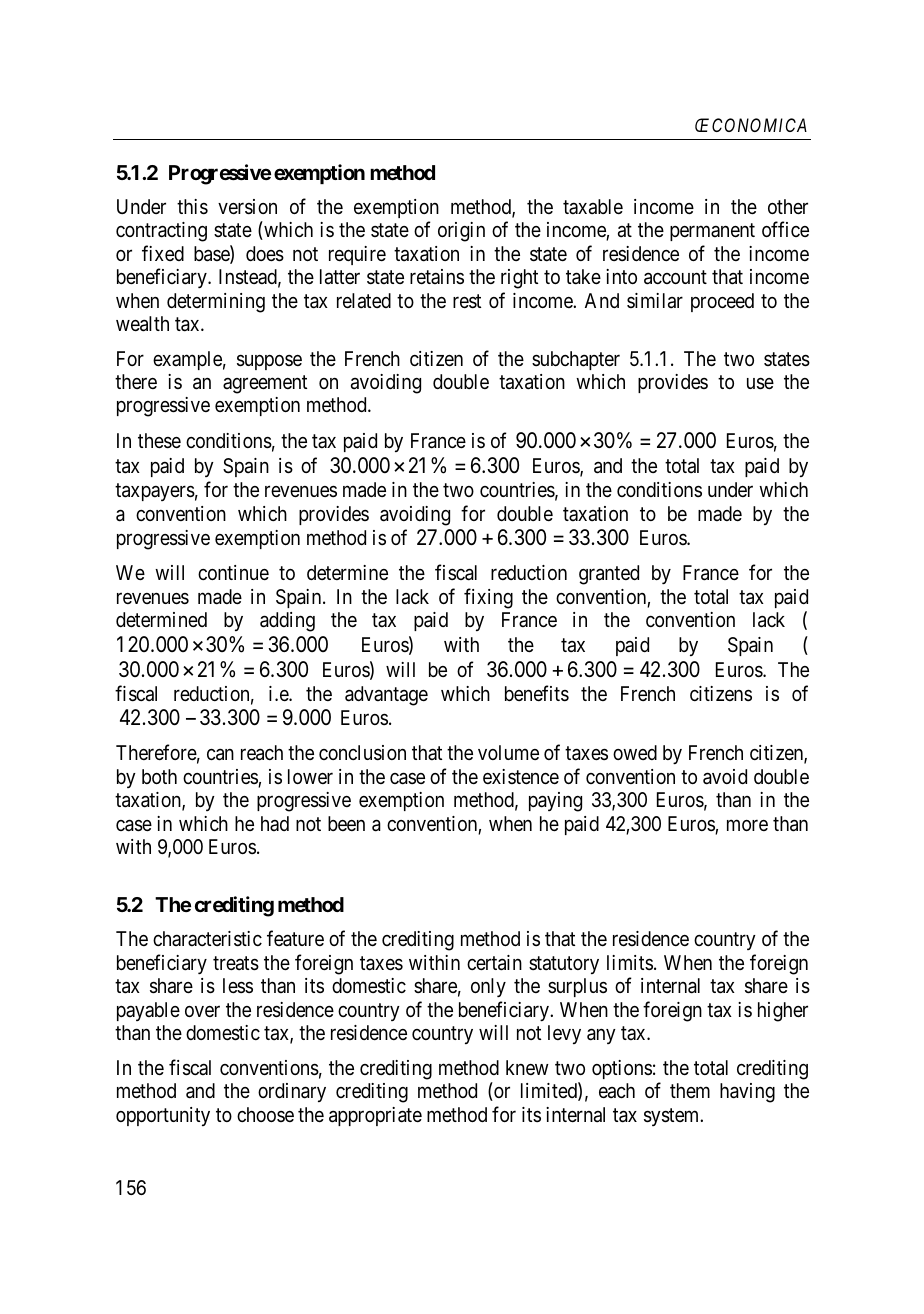 This image has height=1314, width=924. Describe the element at coordinates (207, 939) in the image. I see `characteristic` at that location.
